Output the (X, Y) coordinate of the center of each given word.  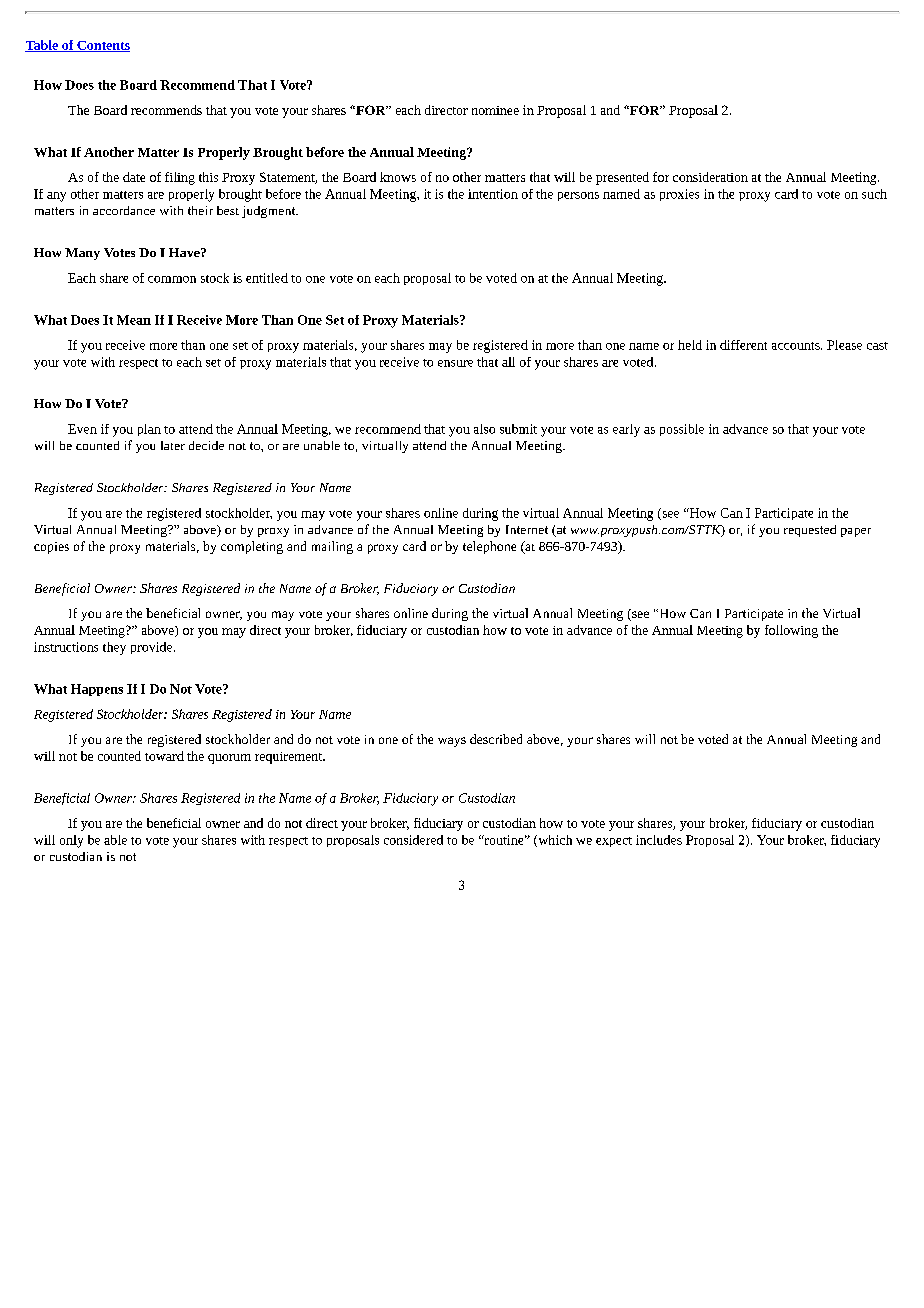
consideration (710, 177)
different (743, 345)
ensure (455, 363)
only (71, 841)
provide (153, 648)
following (791, 631)
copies (51, 548)
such (874, 194)
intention (493, 194)
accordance (124, 210)
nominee (495, 110)
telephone (489, 547)
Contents (102, 46)
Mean (134, 320)
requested (810, 531)
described (496, 739)
